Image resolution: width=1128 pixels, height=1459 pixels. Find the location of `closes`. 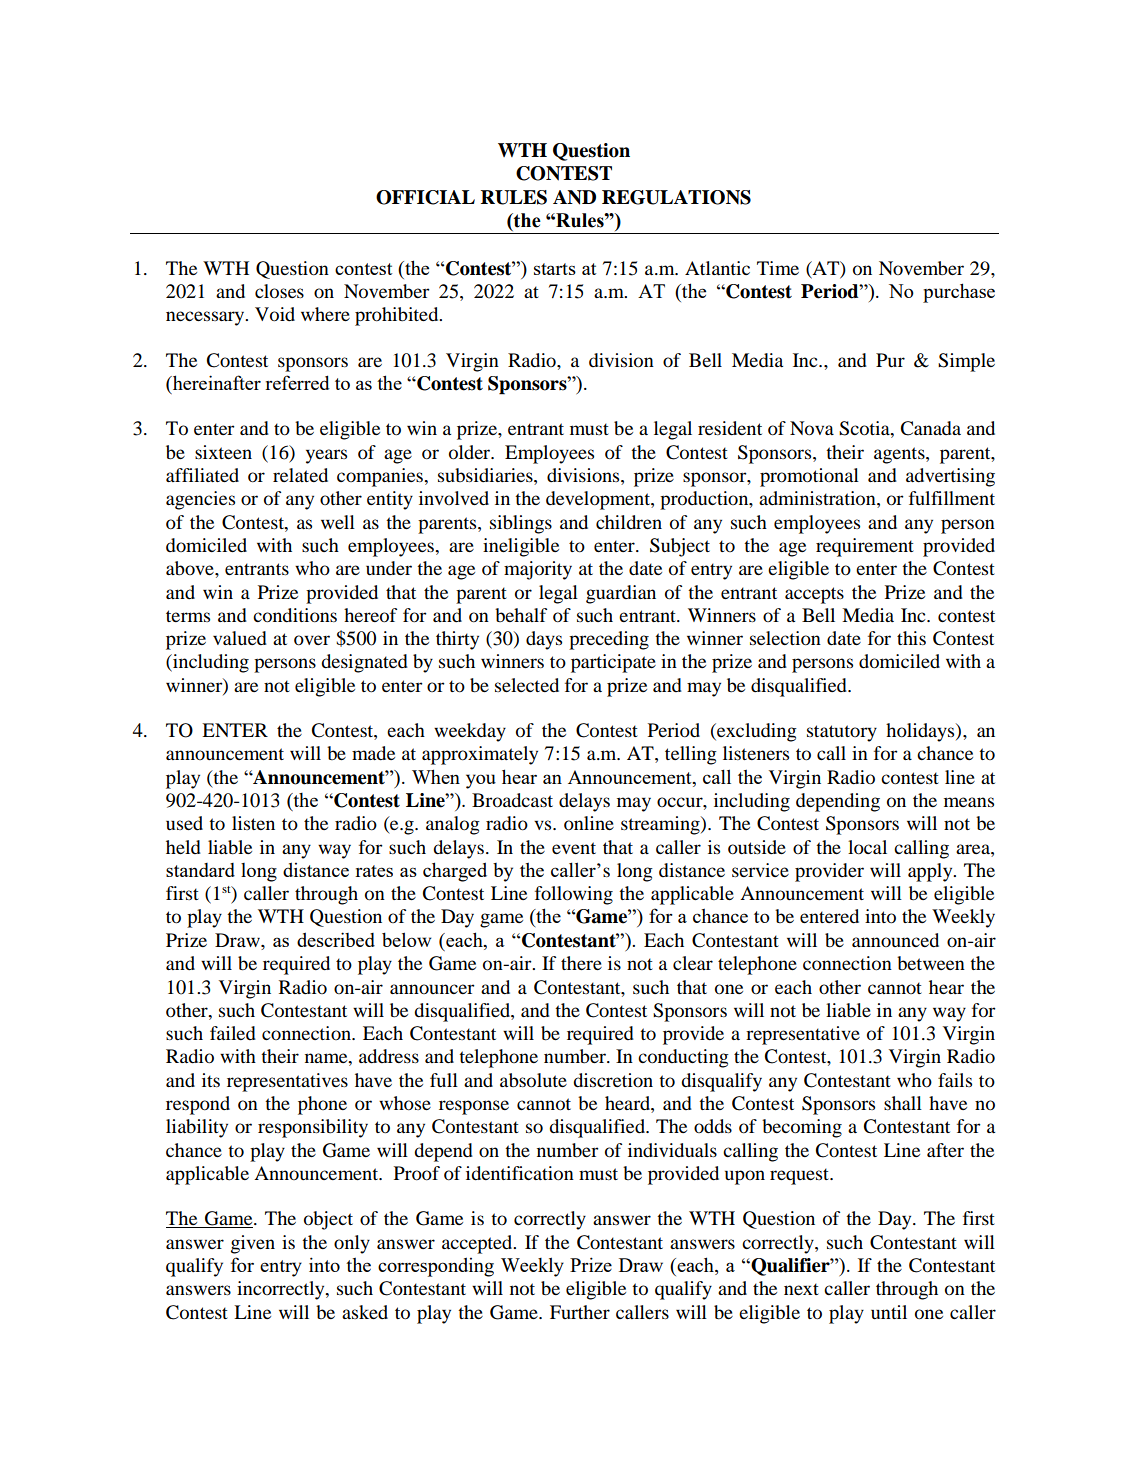

closes is located at coordinates (279, 291).
